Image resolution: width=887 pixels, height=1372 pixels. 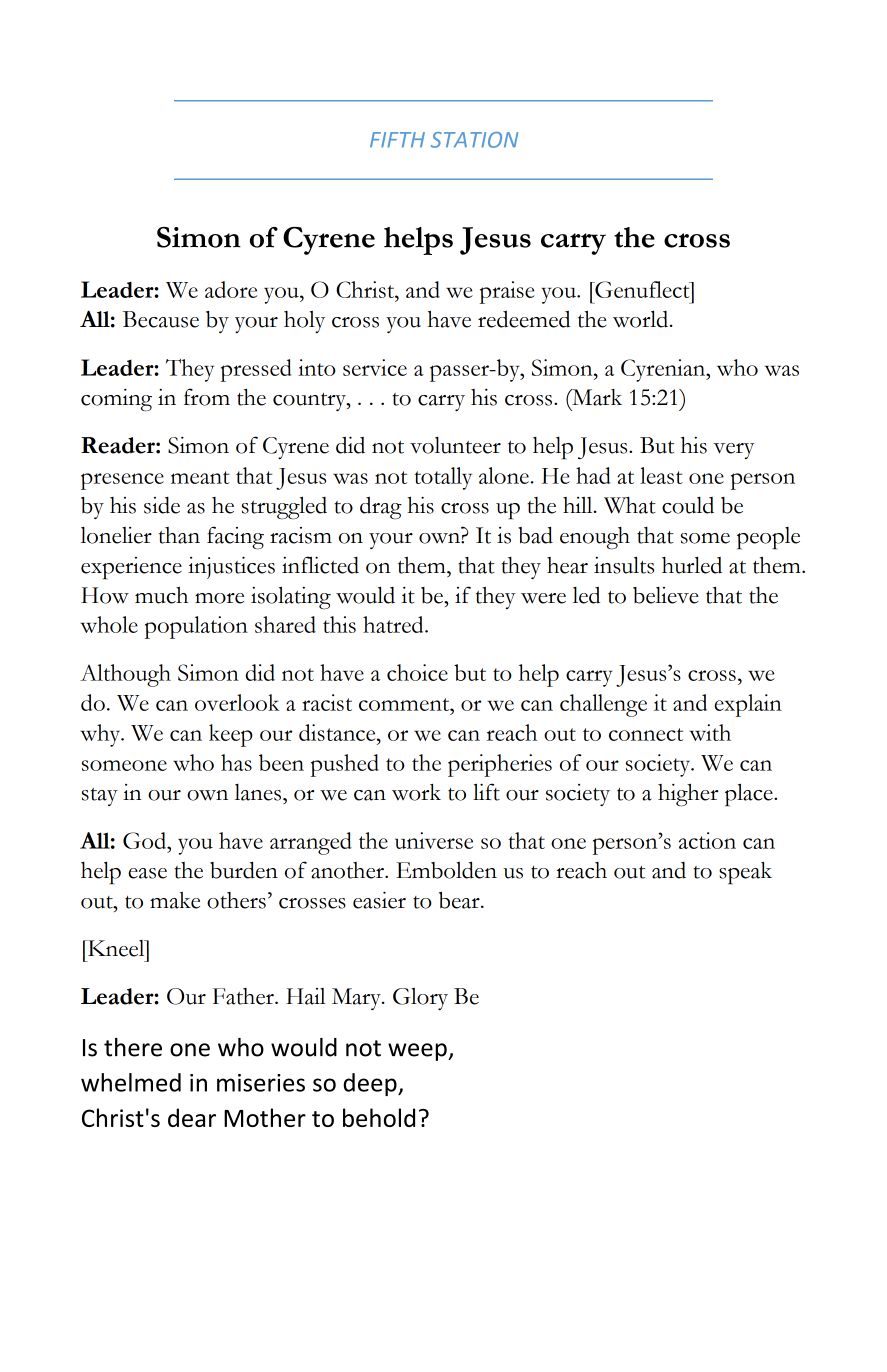 I want to click on ease, so click(x=147, y=873).
